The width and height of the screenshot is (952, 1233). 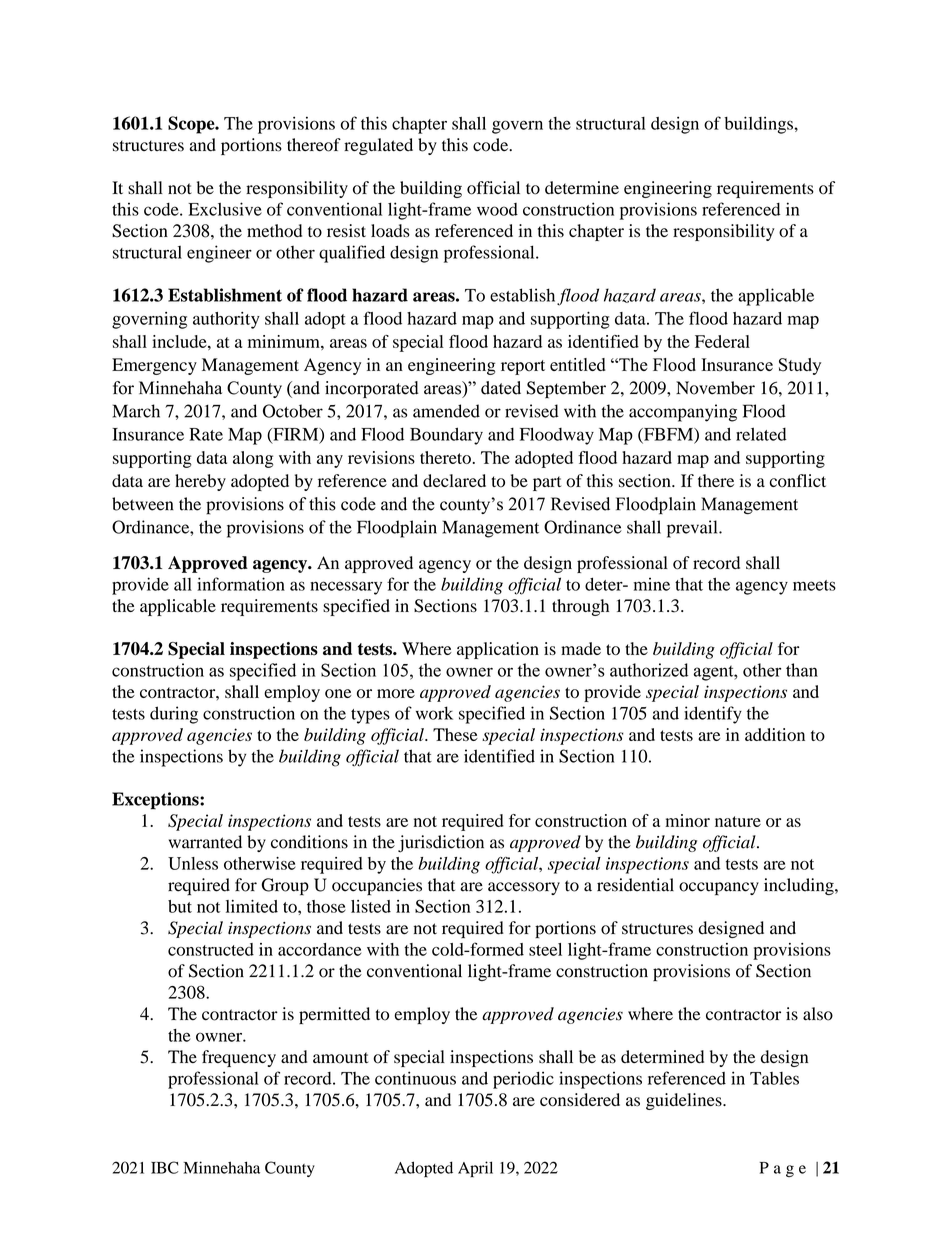 I want to click on Federal, so click(x=722, y=341).
